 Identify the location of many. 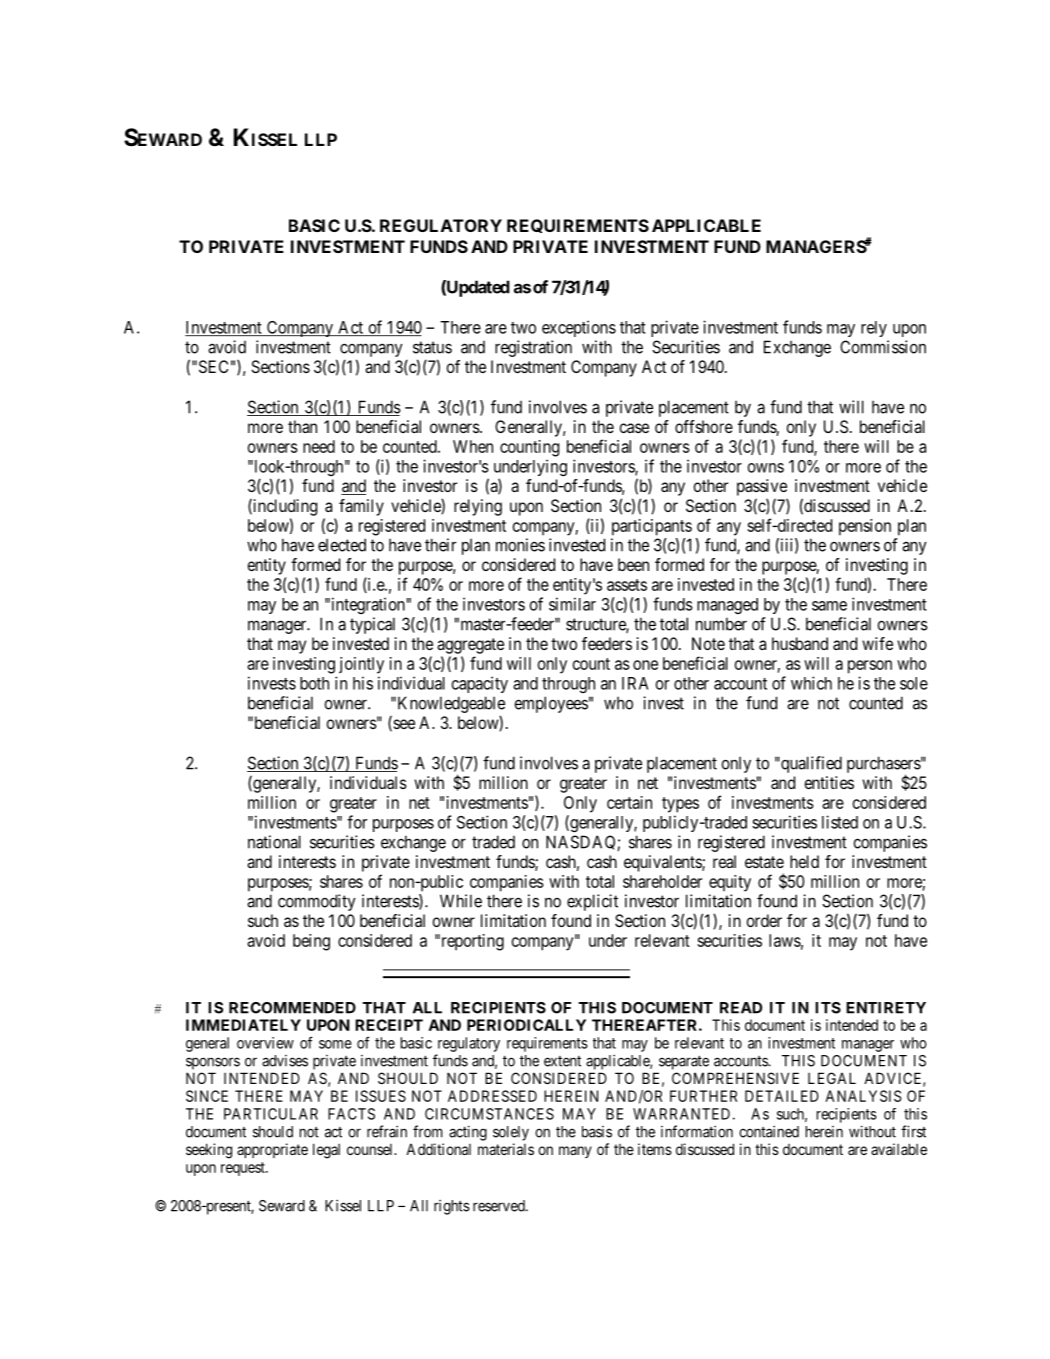
(575, 1152).
